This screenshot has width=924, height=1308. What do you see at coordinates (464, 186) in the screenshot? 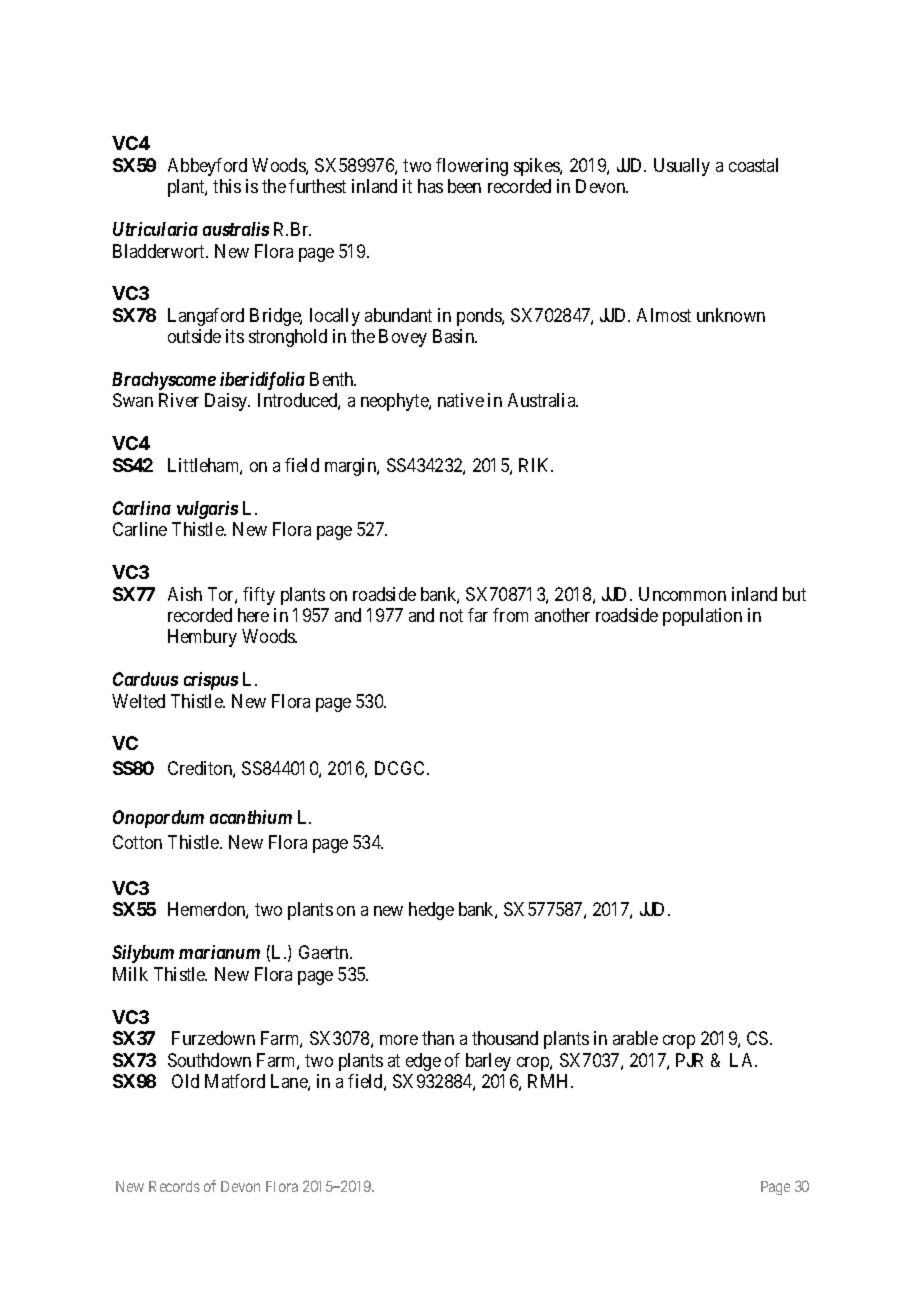
I see `been` at bounding box center [464, 186].
